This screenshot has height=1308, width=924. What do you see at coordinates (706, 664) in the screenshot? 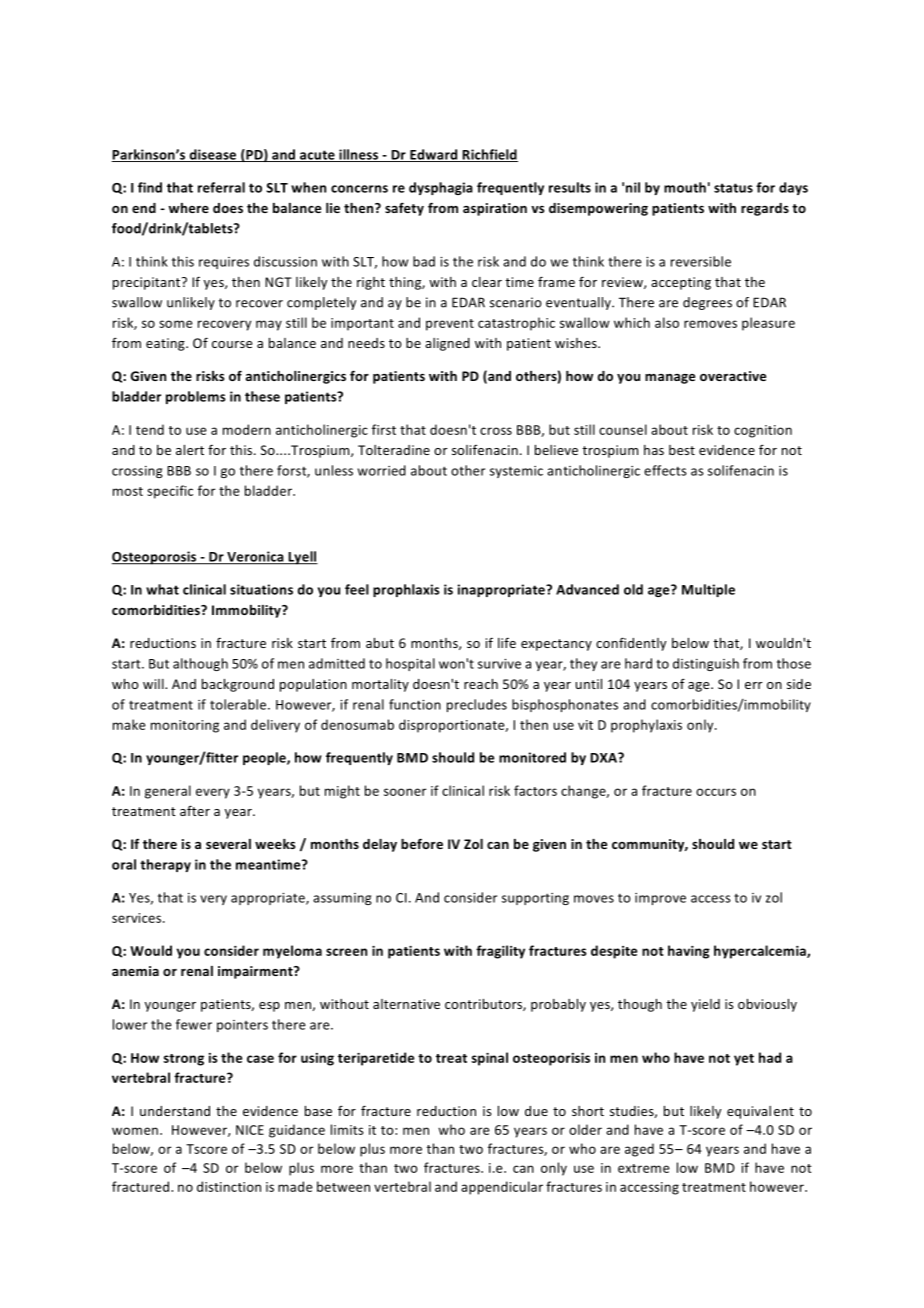
I see `distinguish` at bounding box center [706, 664].
